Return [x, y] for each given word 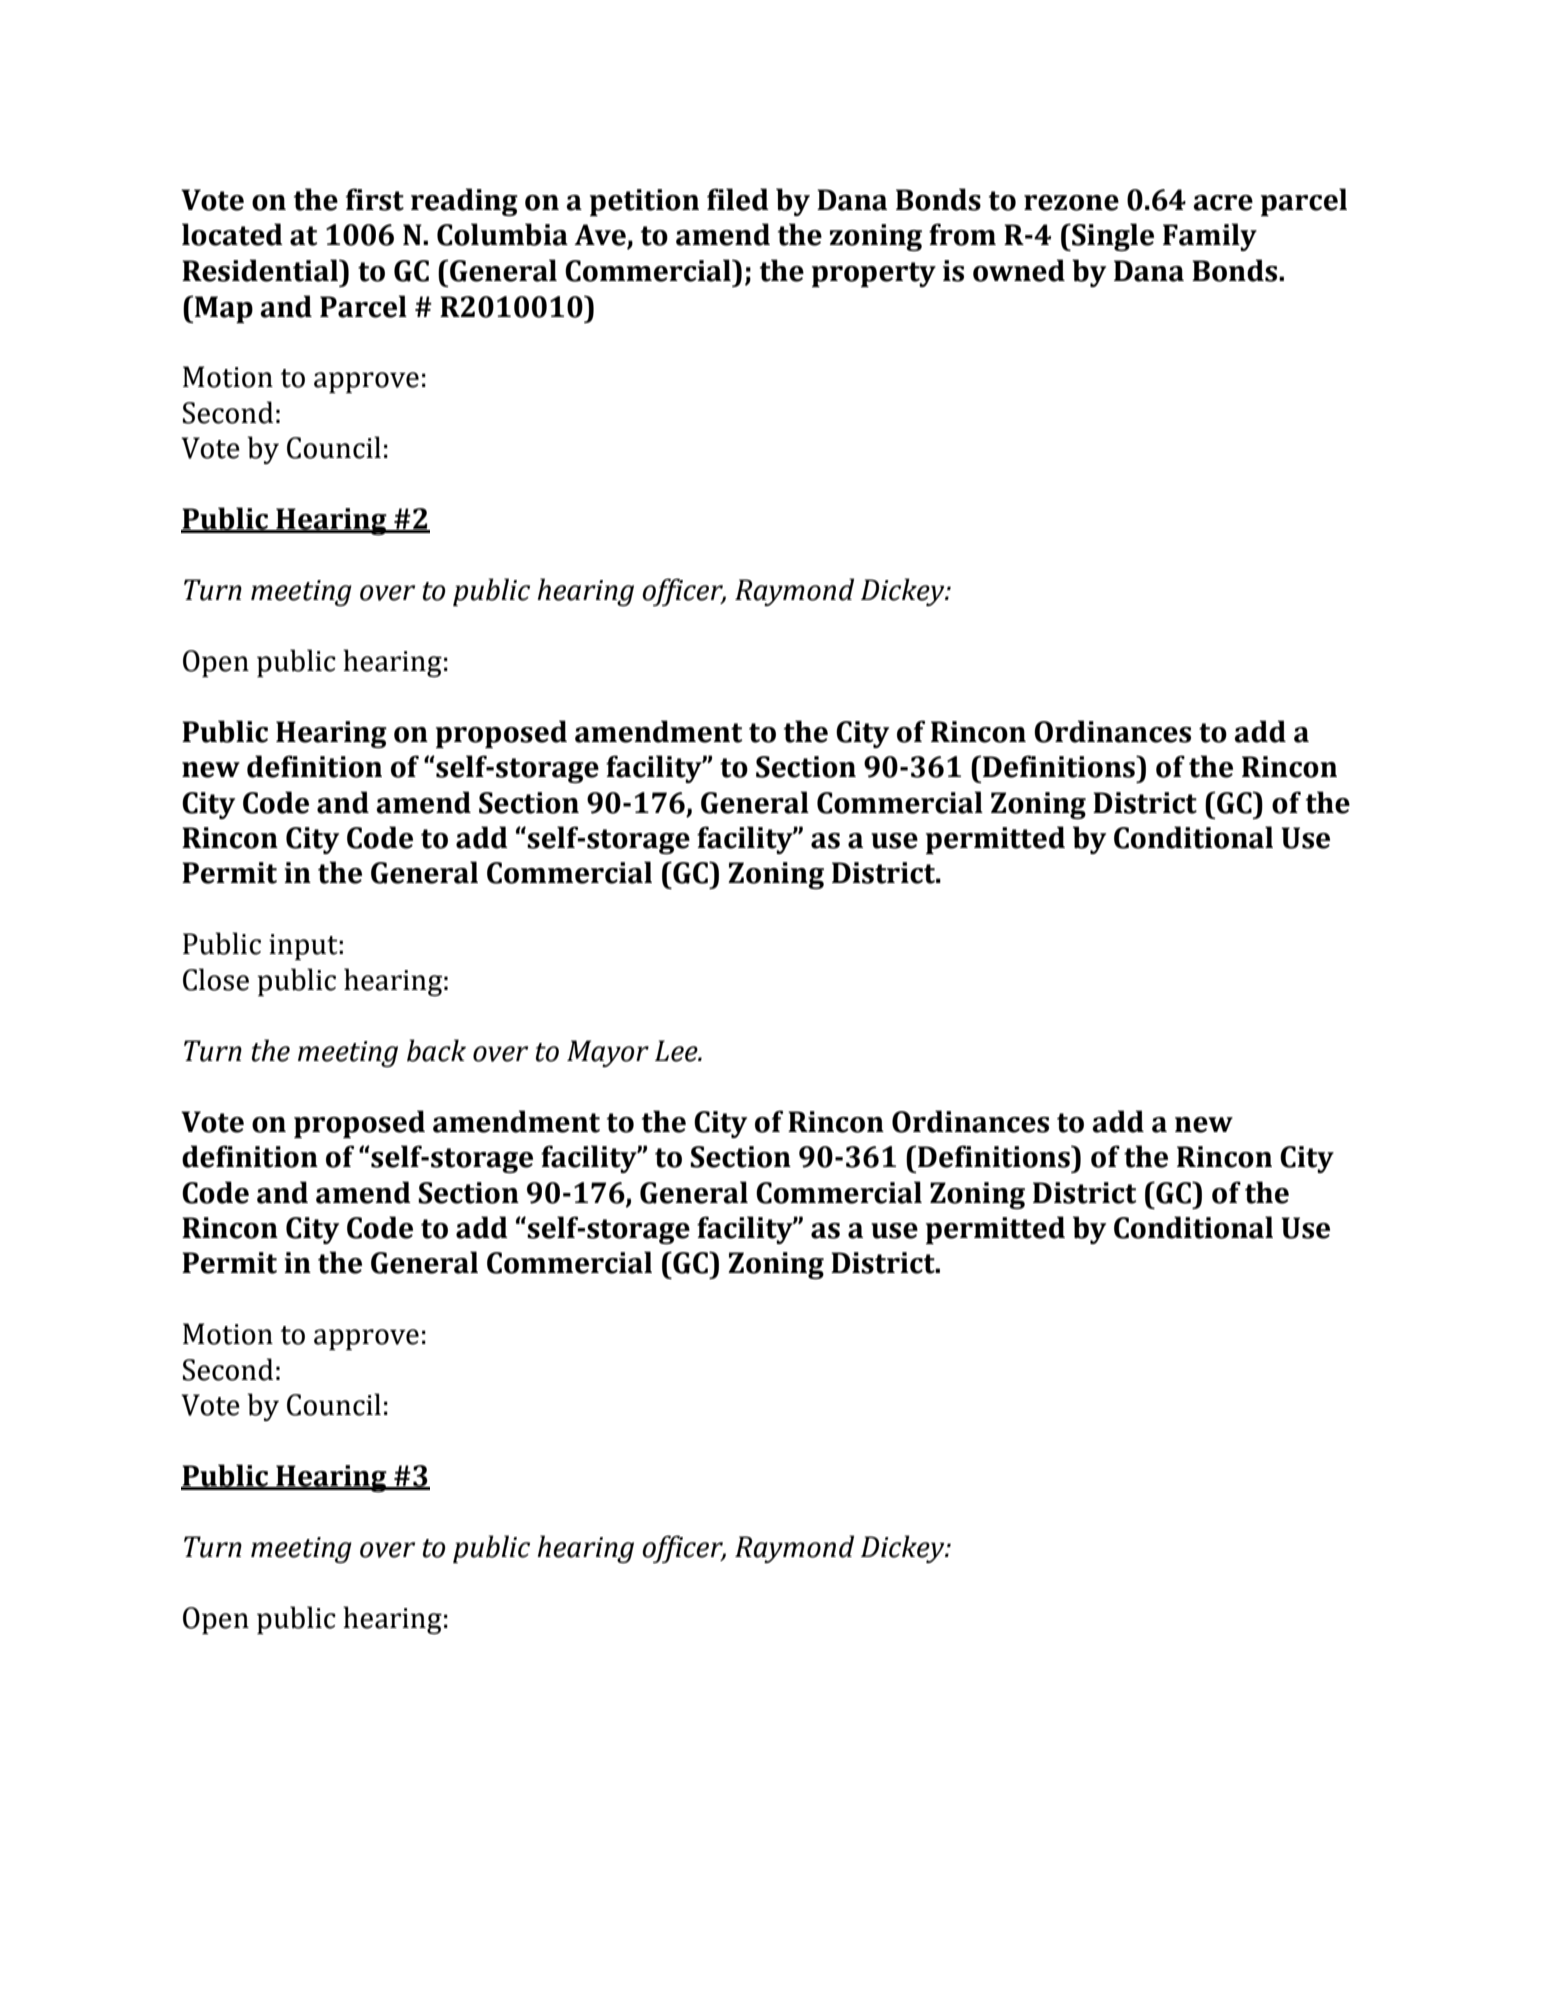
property [874, 274]
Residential [261, 270]
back [436, 1050]
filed [738, 199]
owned [1019, 270]
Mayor [608, 1053]
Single [1112, 237]
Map [224, 309]
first [375, 199]
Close [216, 979]
